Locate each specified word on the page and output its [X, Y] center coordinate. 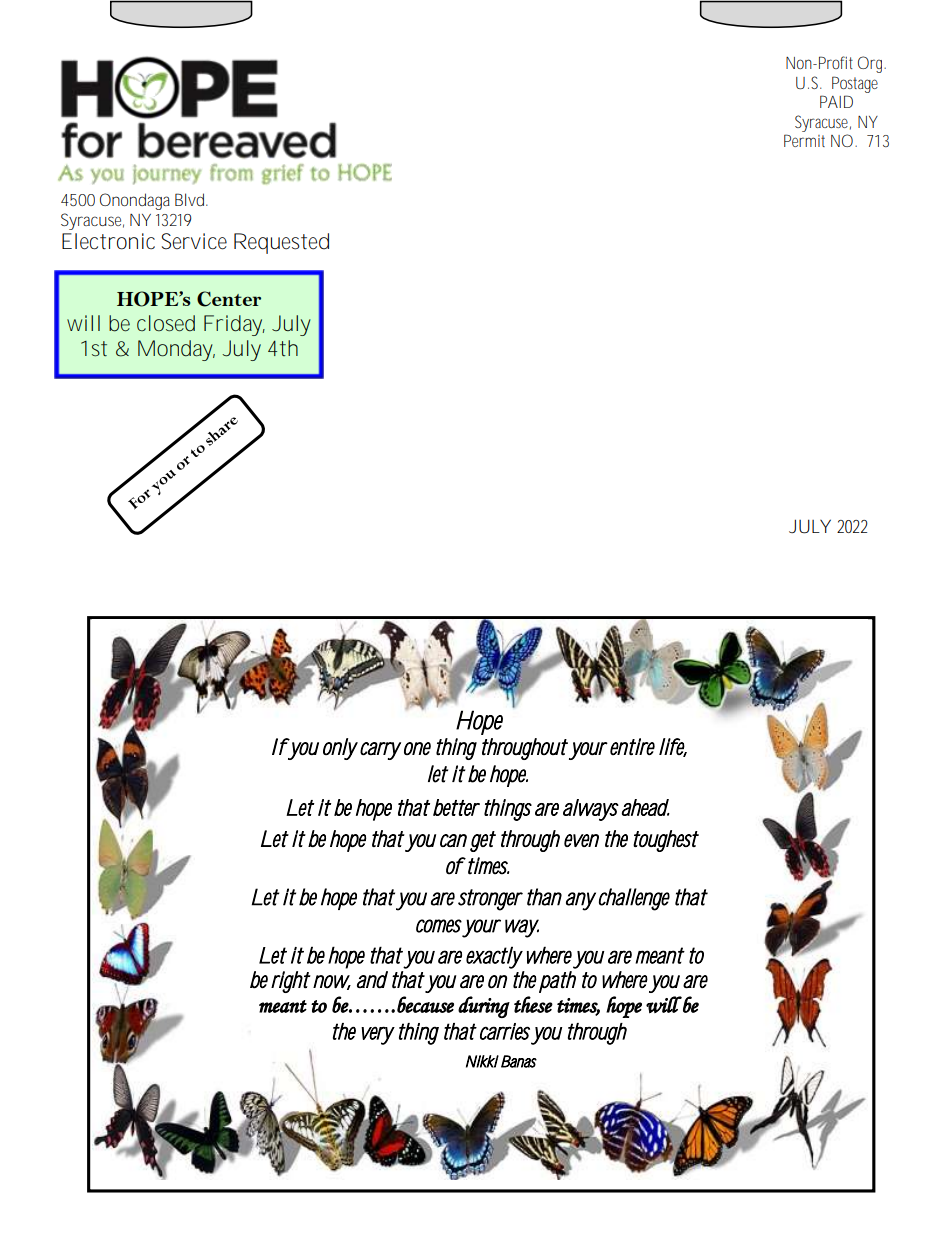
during [484, 1007]
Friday [234, 325]
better [456, 807]
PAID [836, 101]
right [291, 982]
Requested [281, 243]
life [673, 747]
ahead [646, 807]
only [340, 749]
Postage [855, 84]
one [417, 748]
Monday [176, 350]
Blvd [191, 199]
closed [166, 323]
